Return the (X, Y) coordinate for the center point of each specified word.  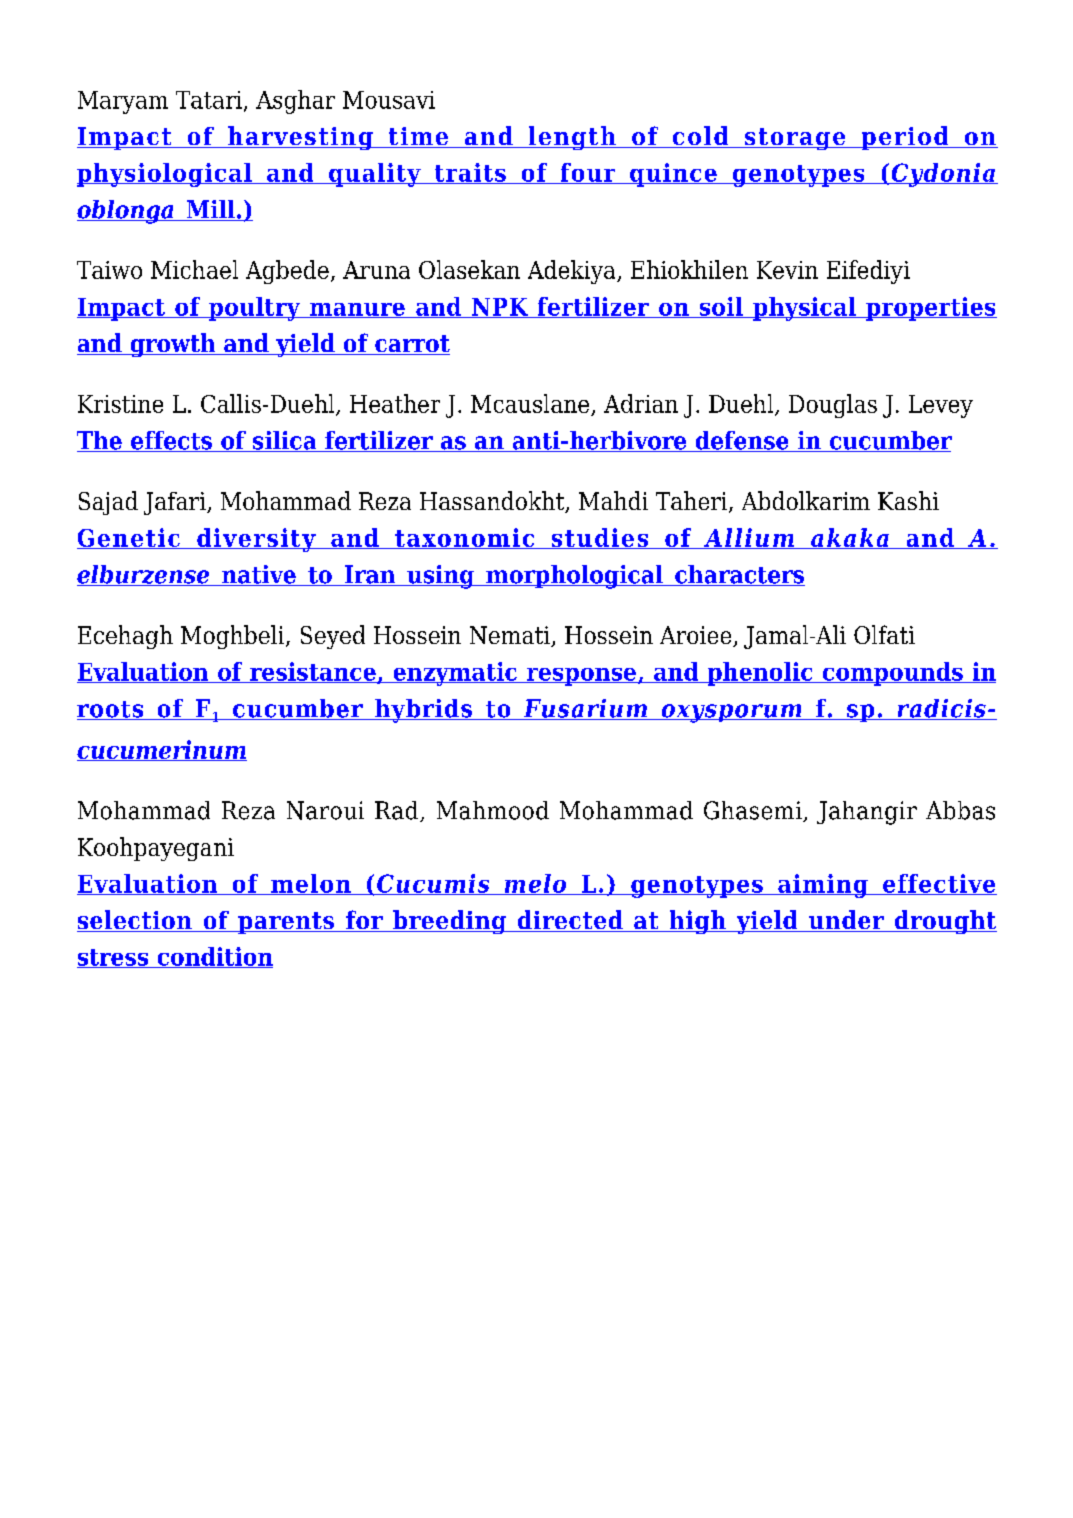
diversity (256, 540)
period (905, 138)
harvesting (300, 138)
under (846, 921)
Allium (749, 538)
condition (214, 957)
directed (570, 921)
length (572, 138)
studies (600, 538)
